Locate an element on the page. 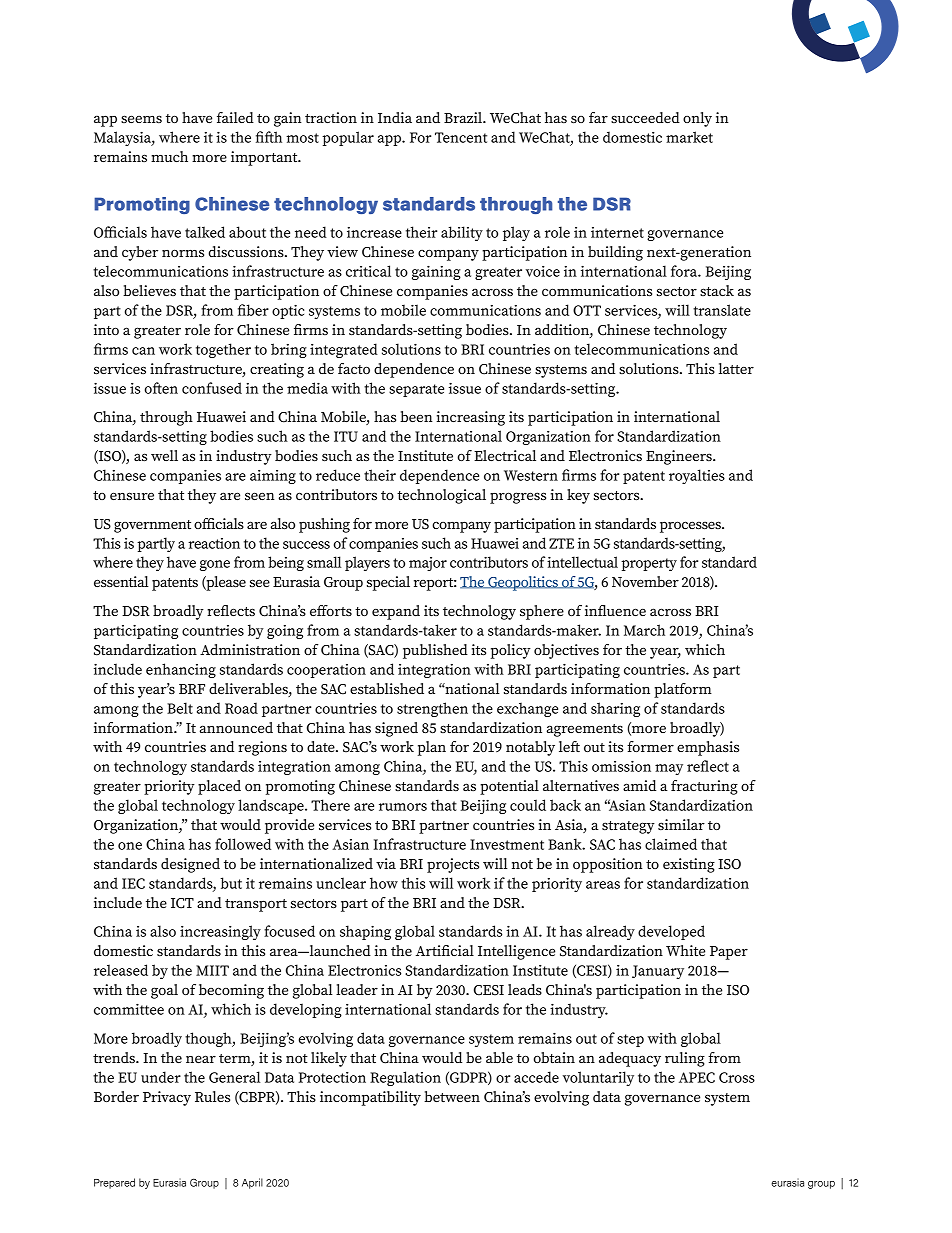  similar is located at coordinates (681, 824).
